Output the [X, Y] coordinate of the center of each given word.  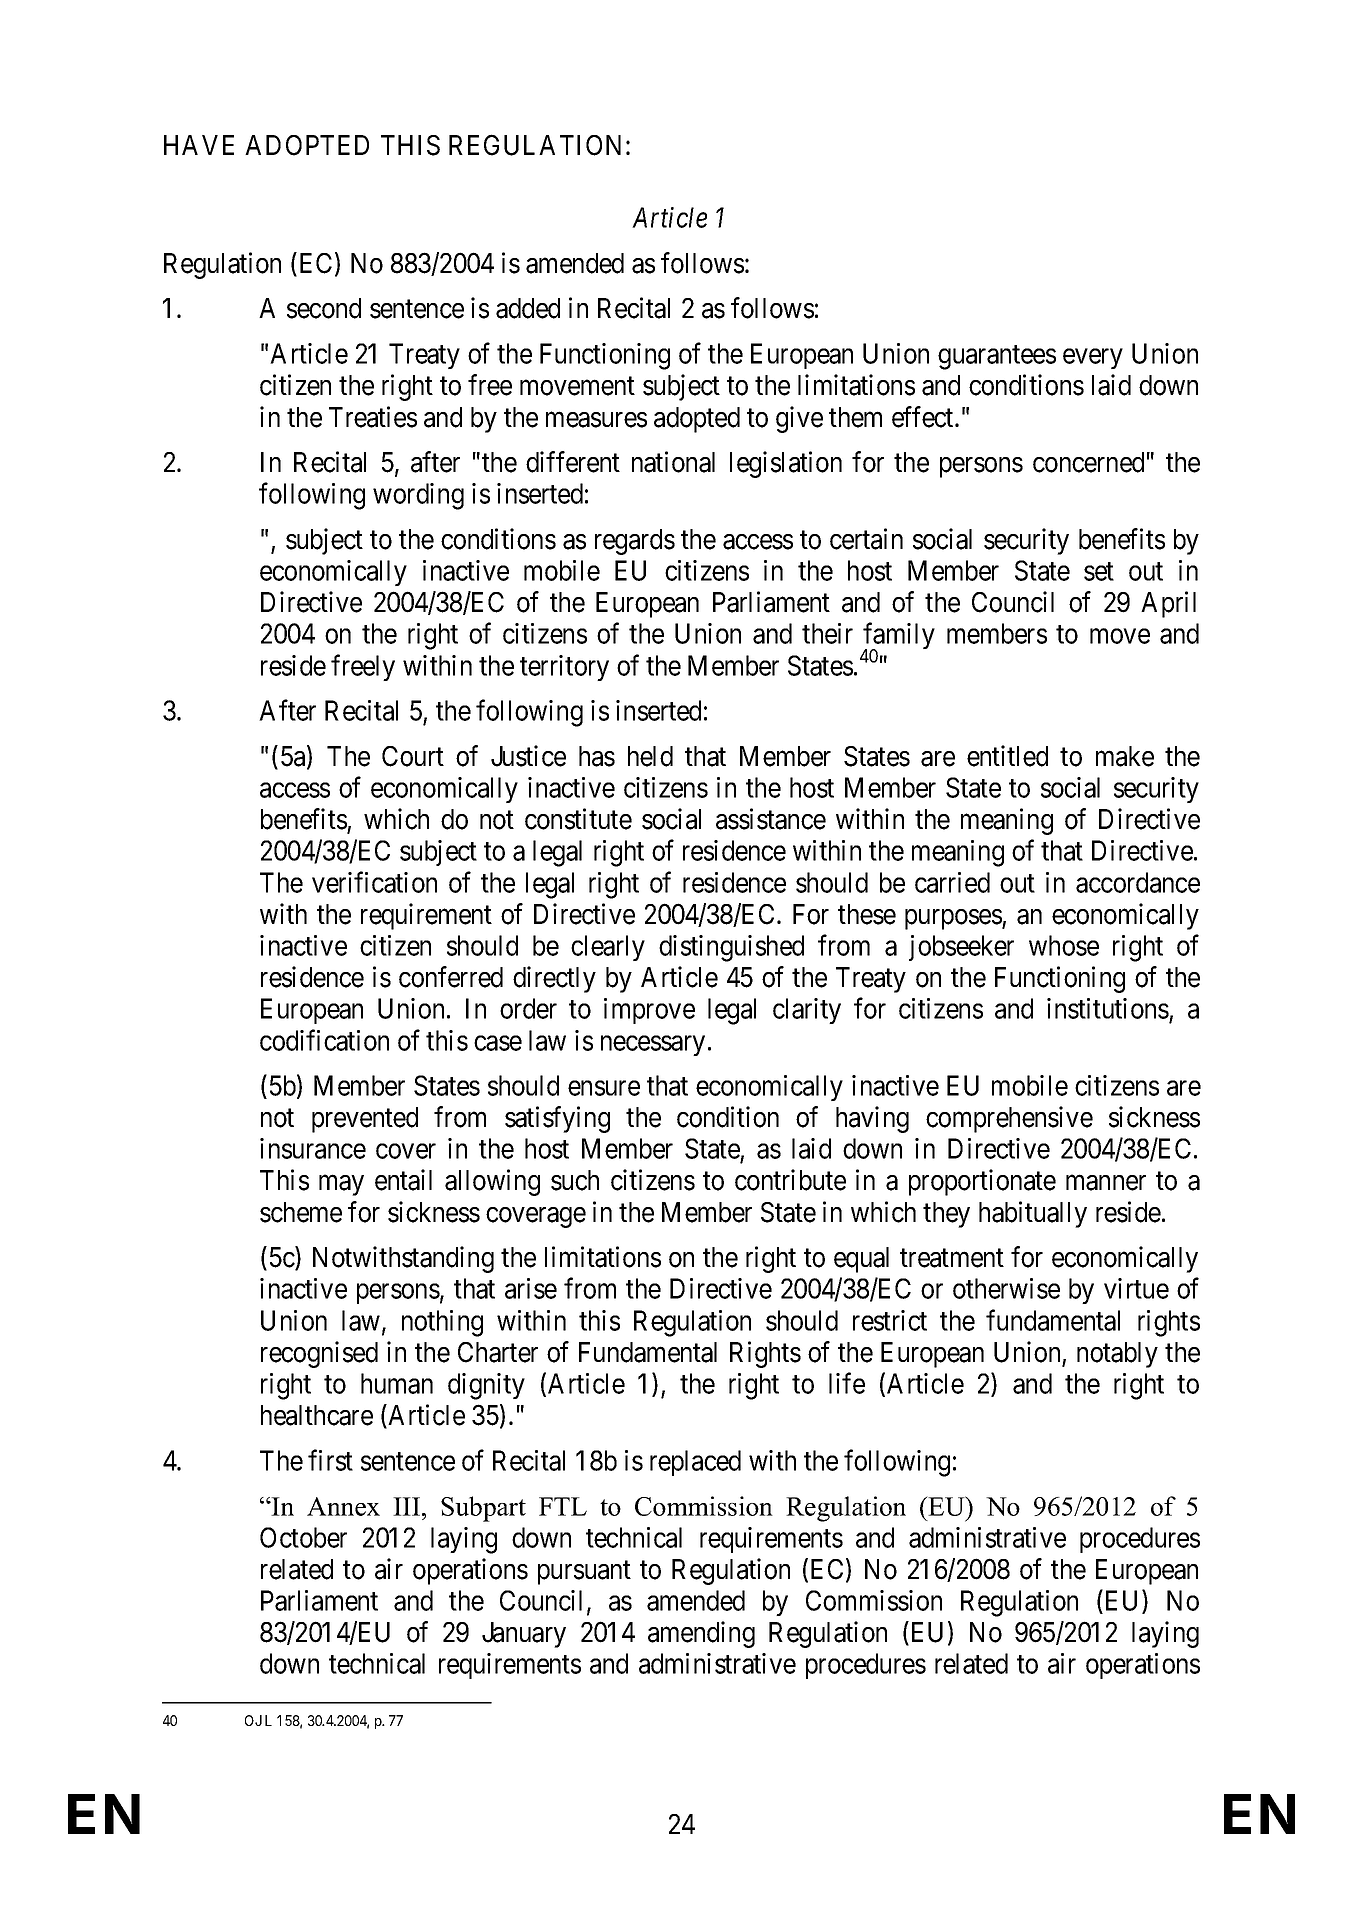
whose [1064, 945]
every [1093, 359]
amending [701, 1634]
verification [374, 882]
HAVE [199, 145]
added [528, 308]
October [303, 1537]
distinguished [731, 948]
